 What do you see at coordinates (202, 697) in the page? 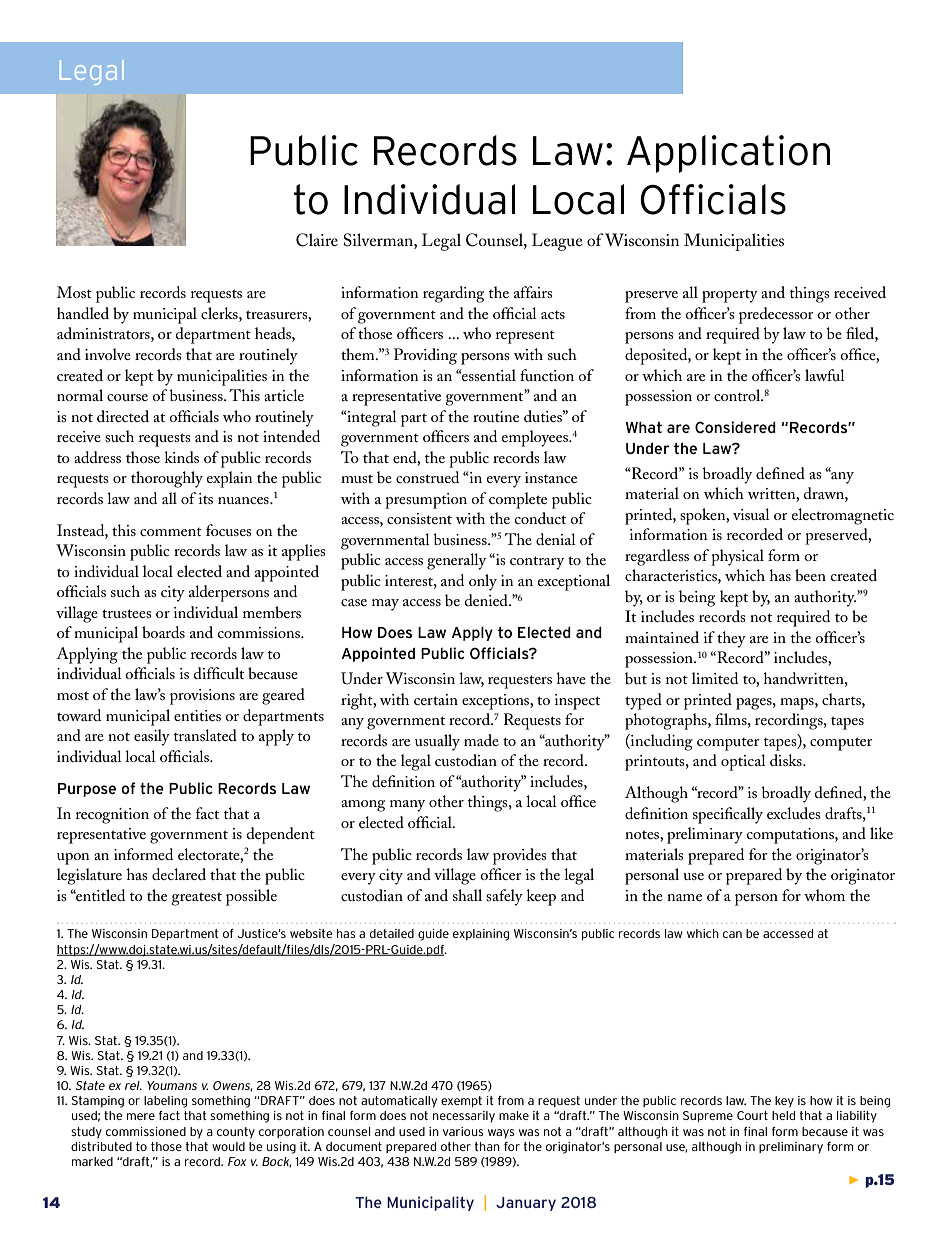
I see `provisions` at bounding box center [202, 697].
